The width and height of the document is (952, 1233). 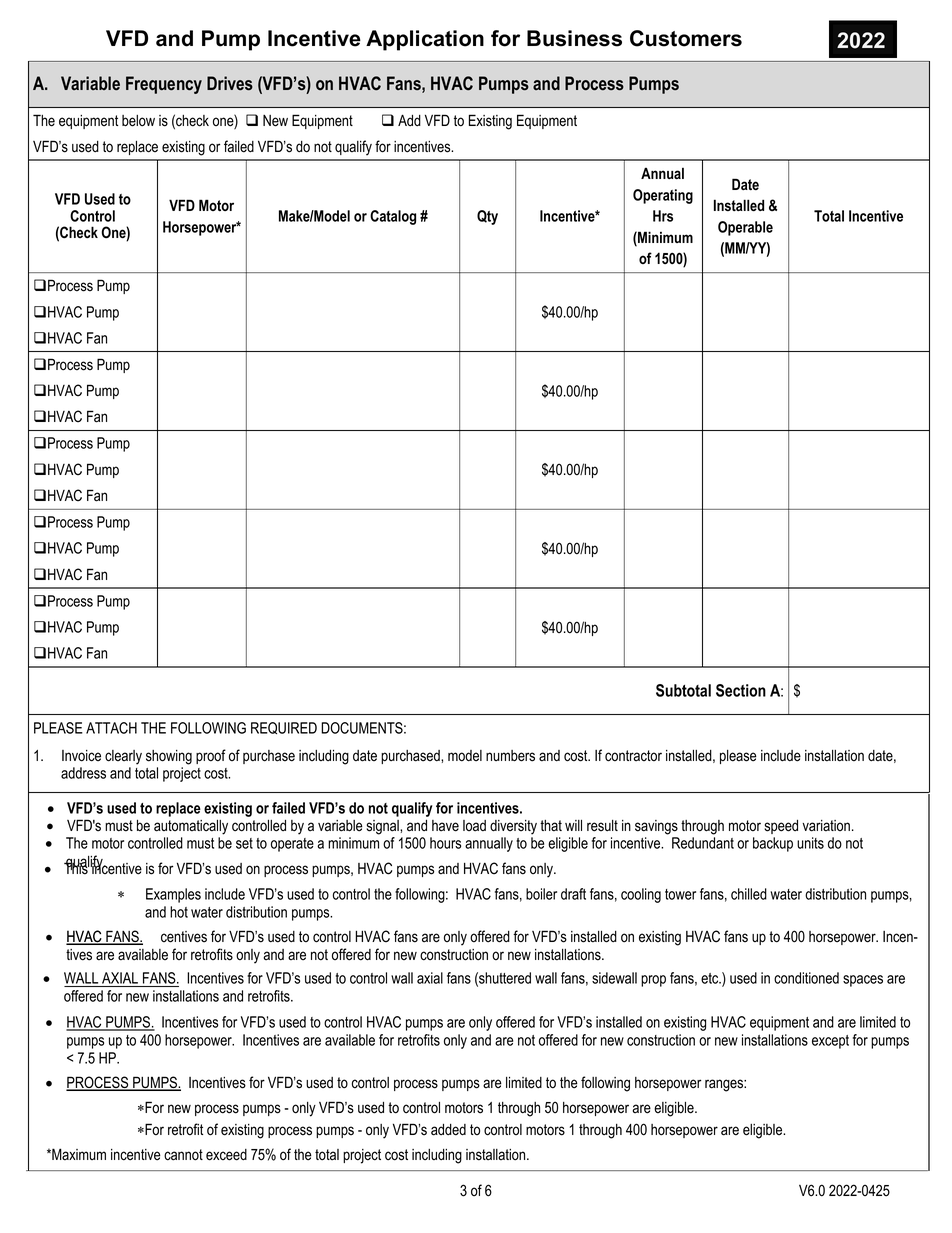 I want to click on Qty, so click(x=487, y=217).
